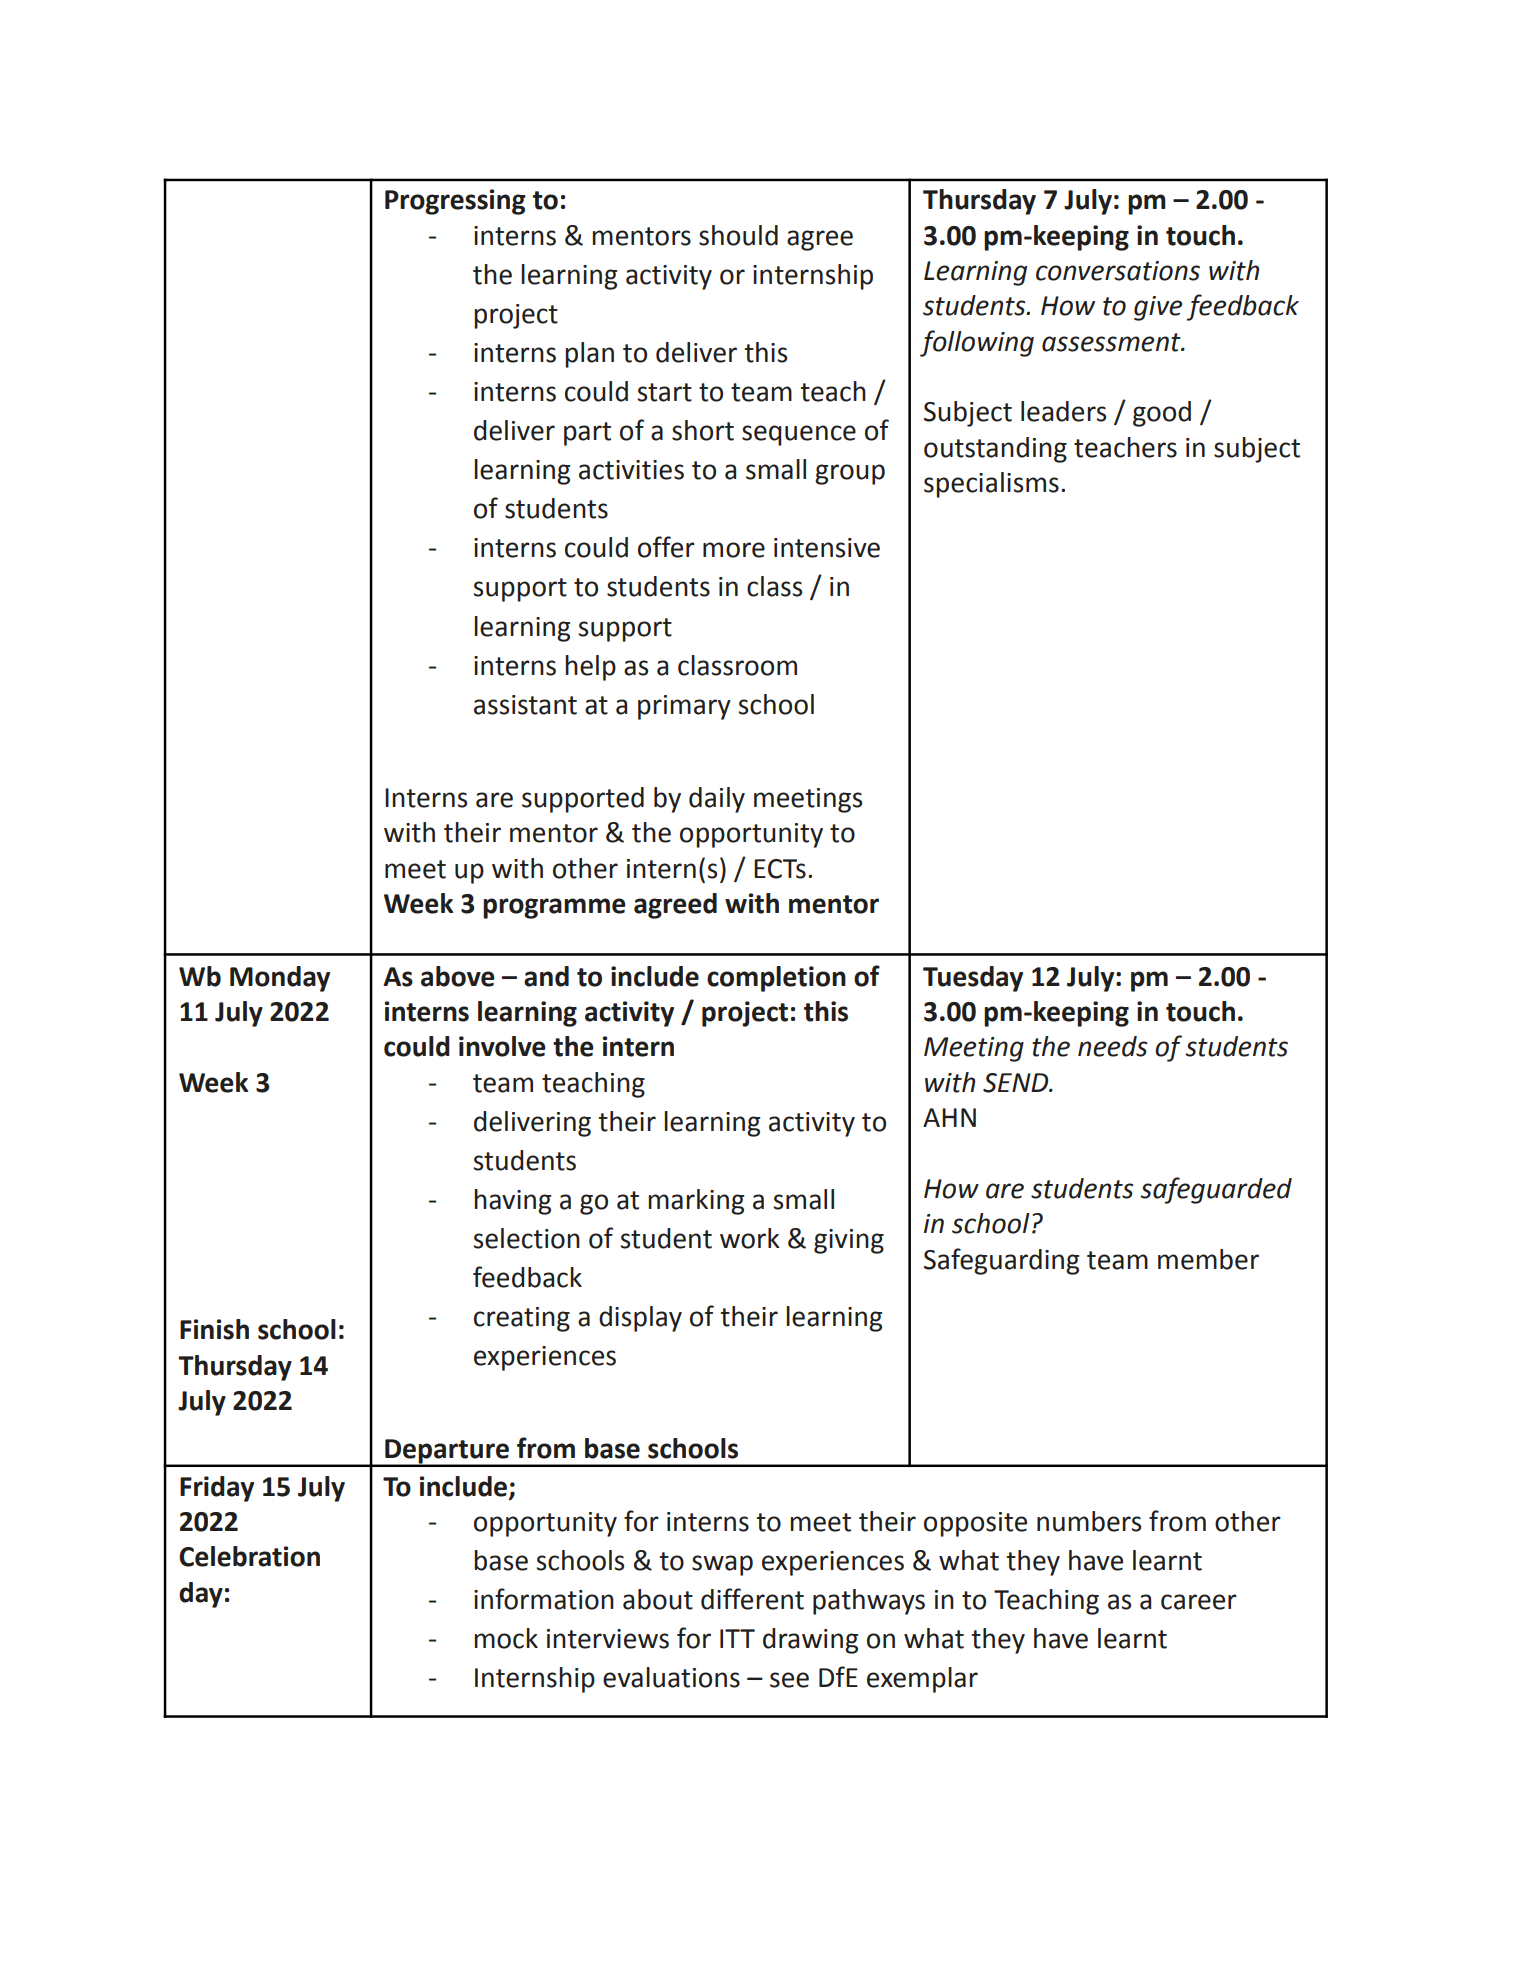 Image resolution: width=1519 pixels, height=1966 pixels. I want to click on should, so click(738, 235).
